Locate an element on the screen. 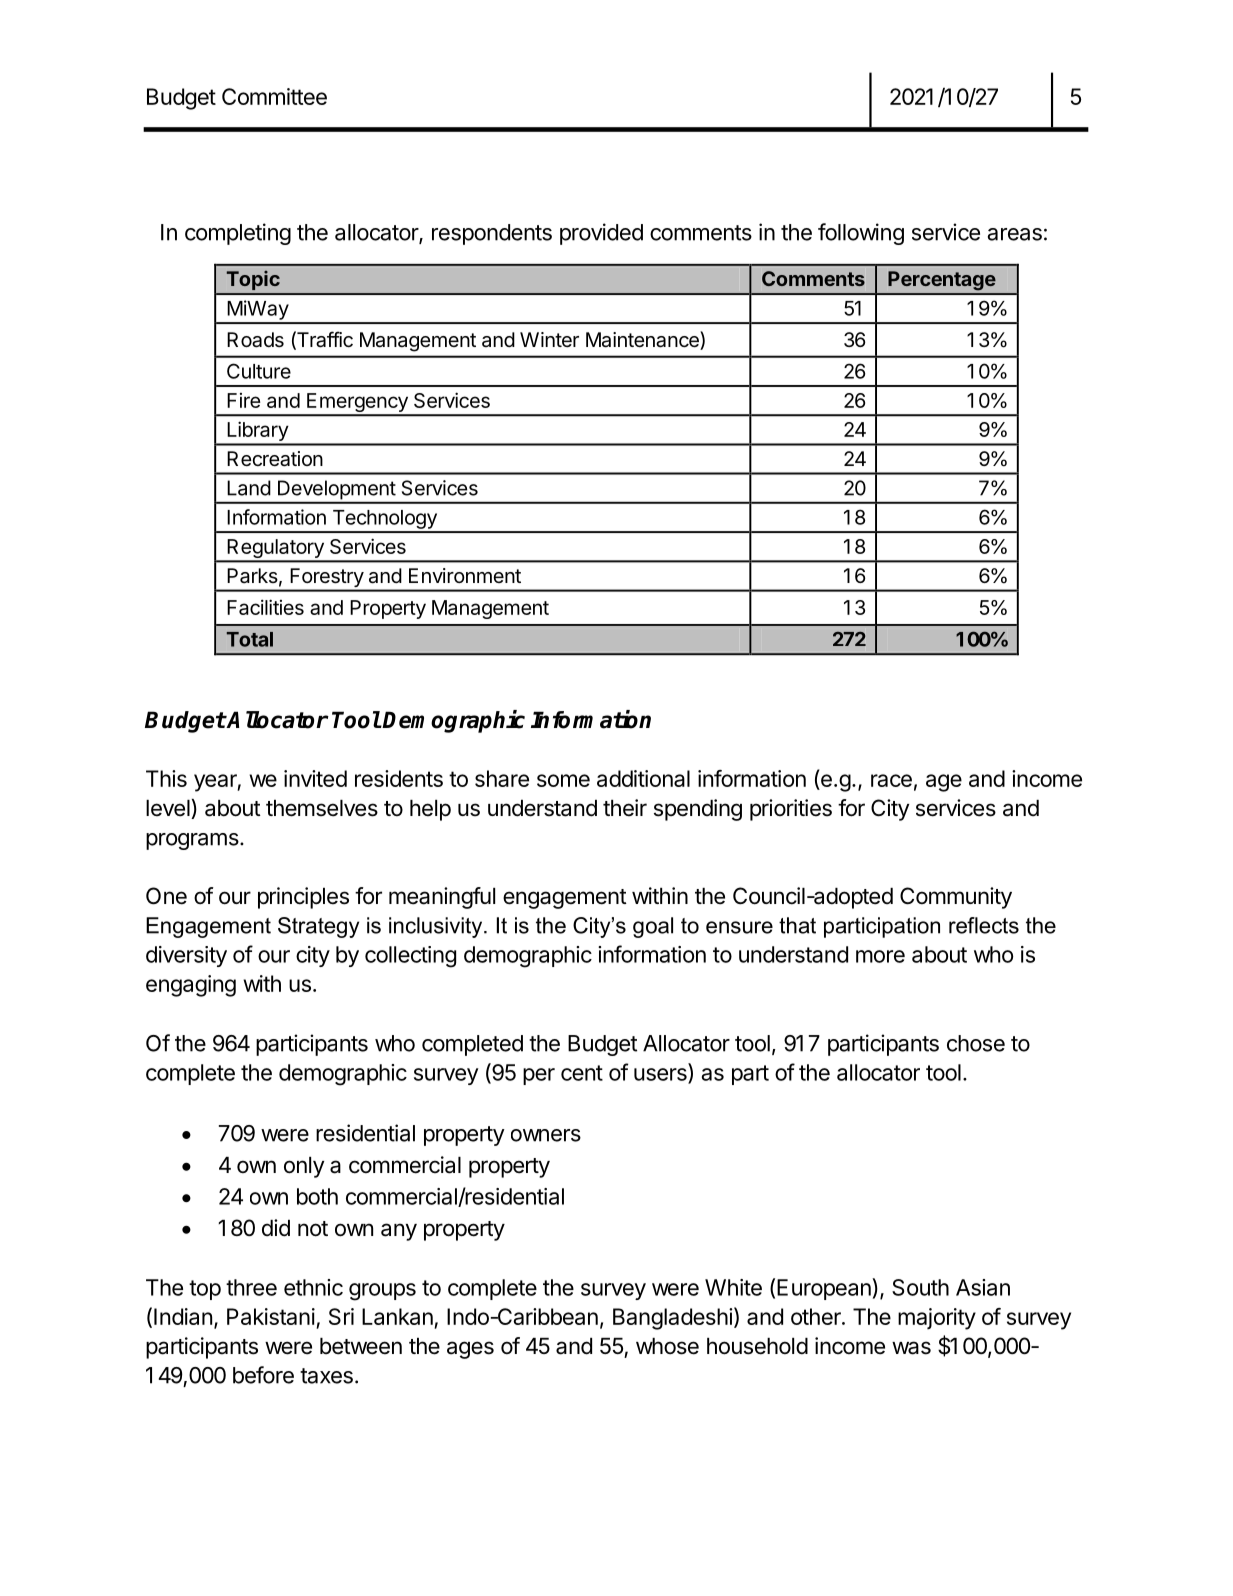 Image resolution: width=1233 pixels, height=1596 pixels. following is located at coordinates (861, 234).
